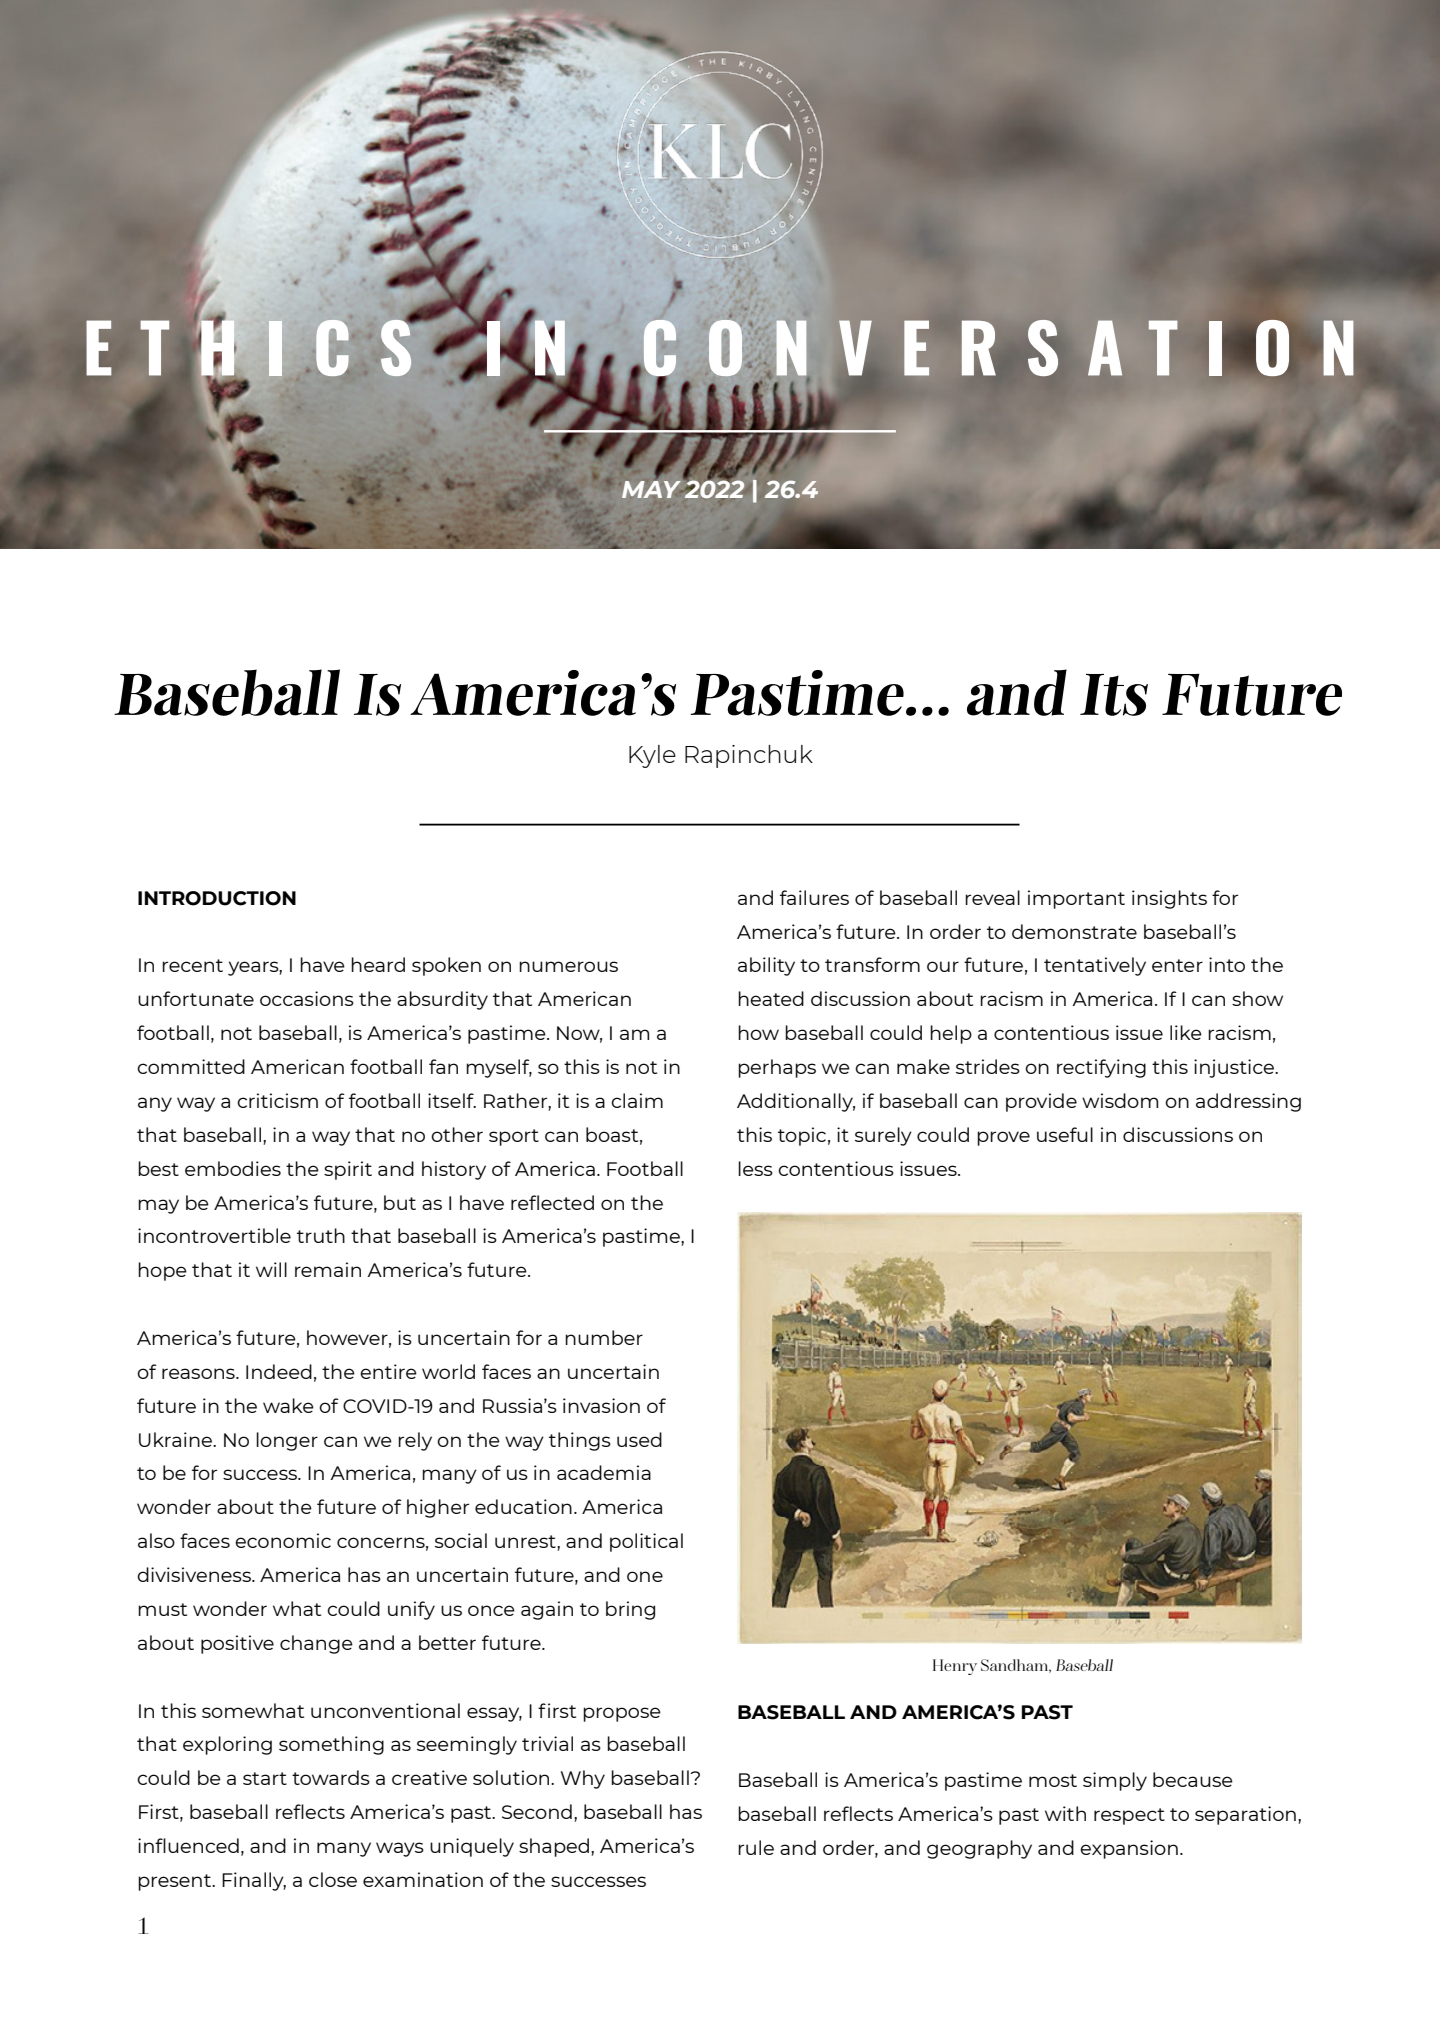 The width and height of the image is (1440, 2037). What do you see at coordinates (217, 898) in the image?
I see `INTRODUCTION` at bounding box center [217, 898].
